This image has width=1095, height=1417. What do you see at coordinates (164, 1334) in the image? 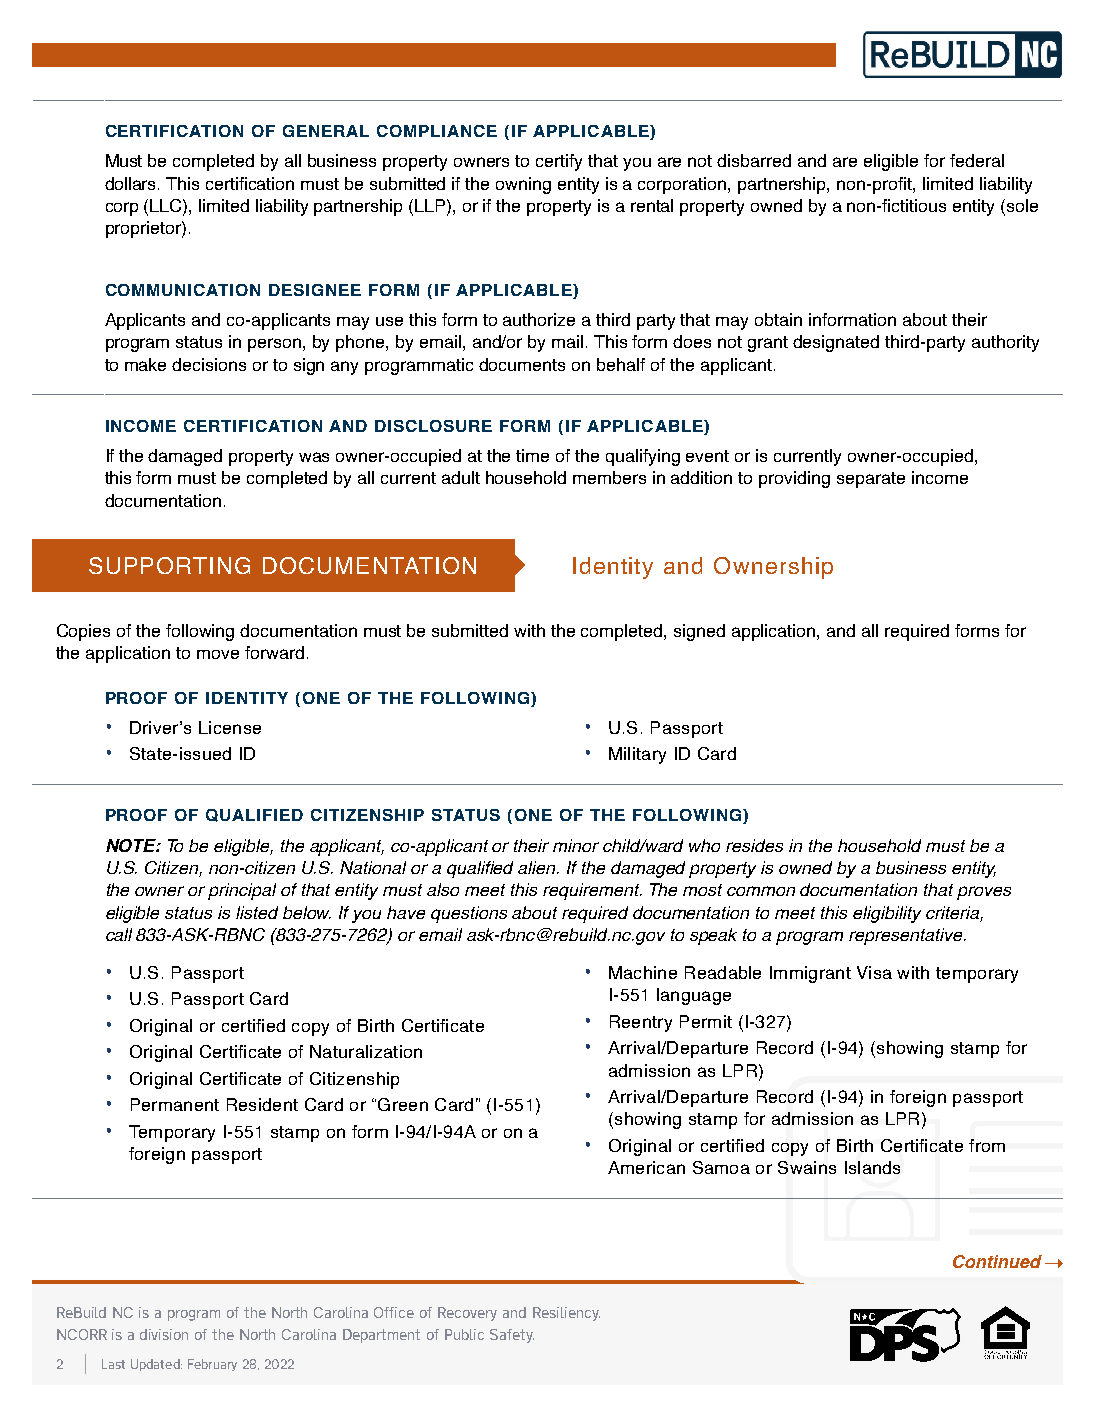
I see `division` at bounding box center [164, 1334].
